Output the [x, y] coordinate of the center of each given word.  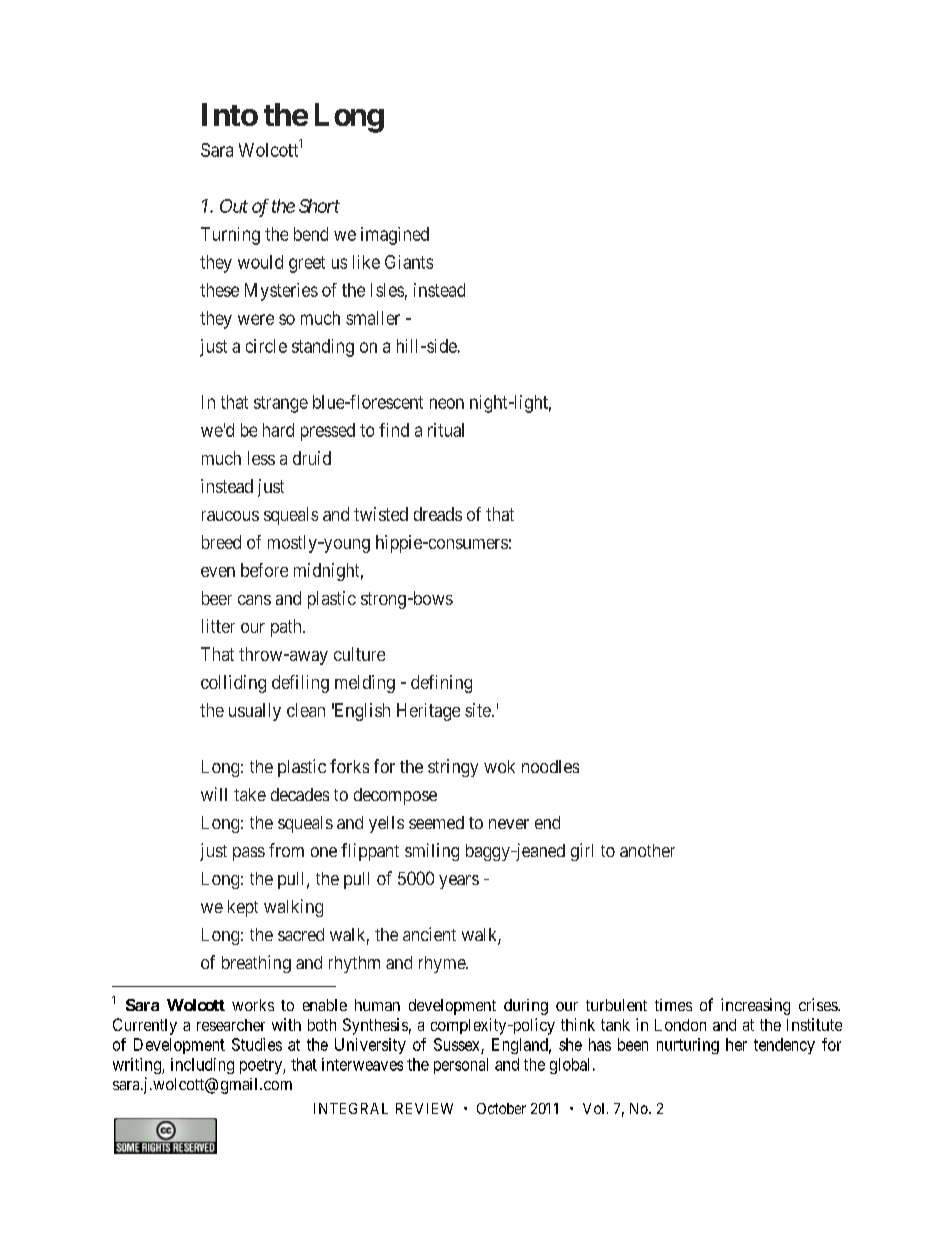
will [214, 794]
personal [461, 1066]
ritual [446, 430]
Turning [230, 236]
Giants [409, 262]
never [509, 824]
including [202, 1066]
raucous [230, 516]
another [647, 850]
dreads [438, 514]
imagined [395, 236]
